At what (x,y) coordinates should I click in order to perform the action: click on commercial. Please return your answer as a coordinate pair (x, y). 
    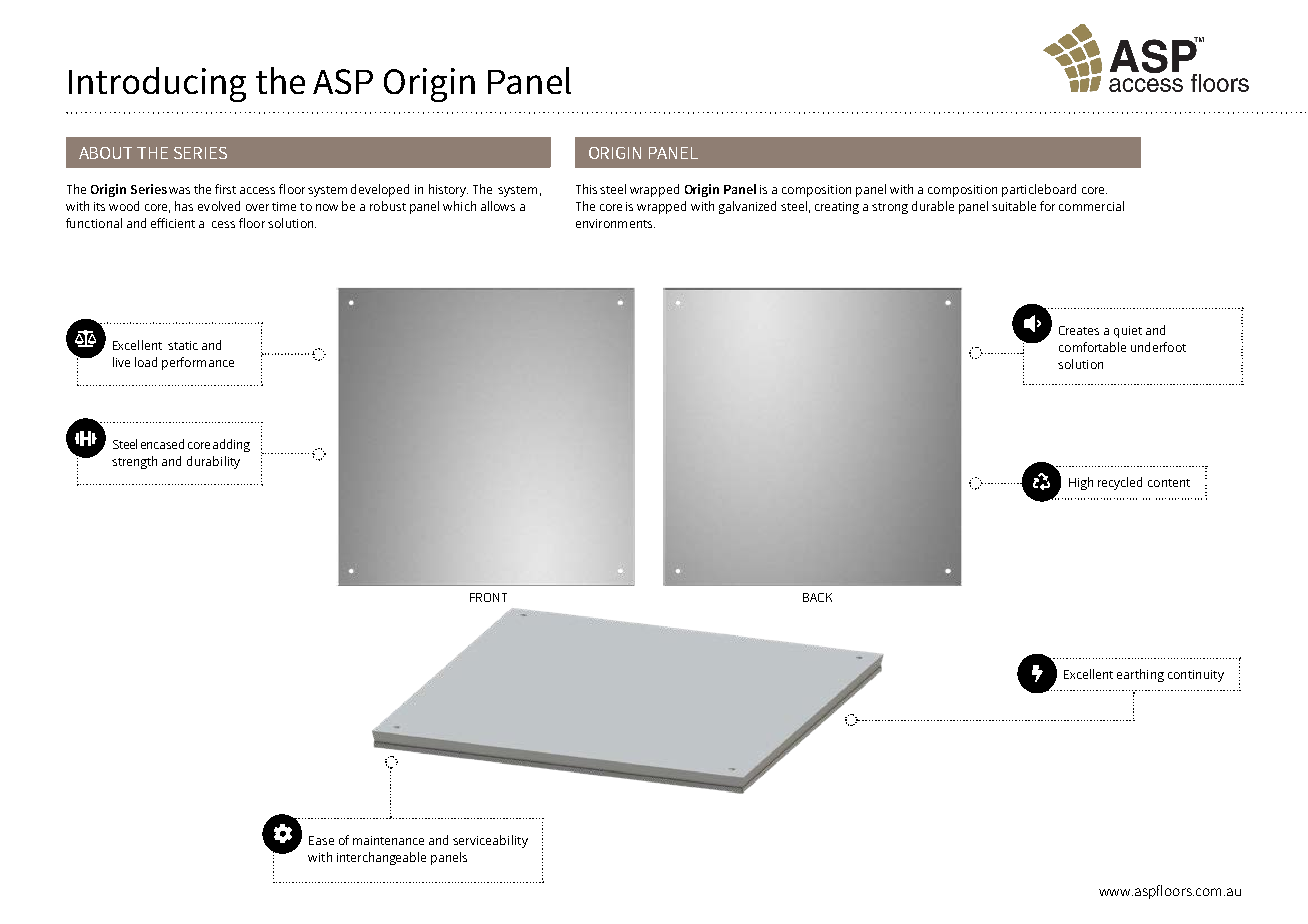
    Looking at the image, I should click on (1091, 206).
